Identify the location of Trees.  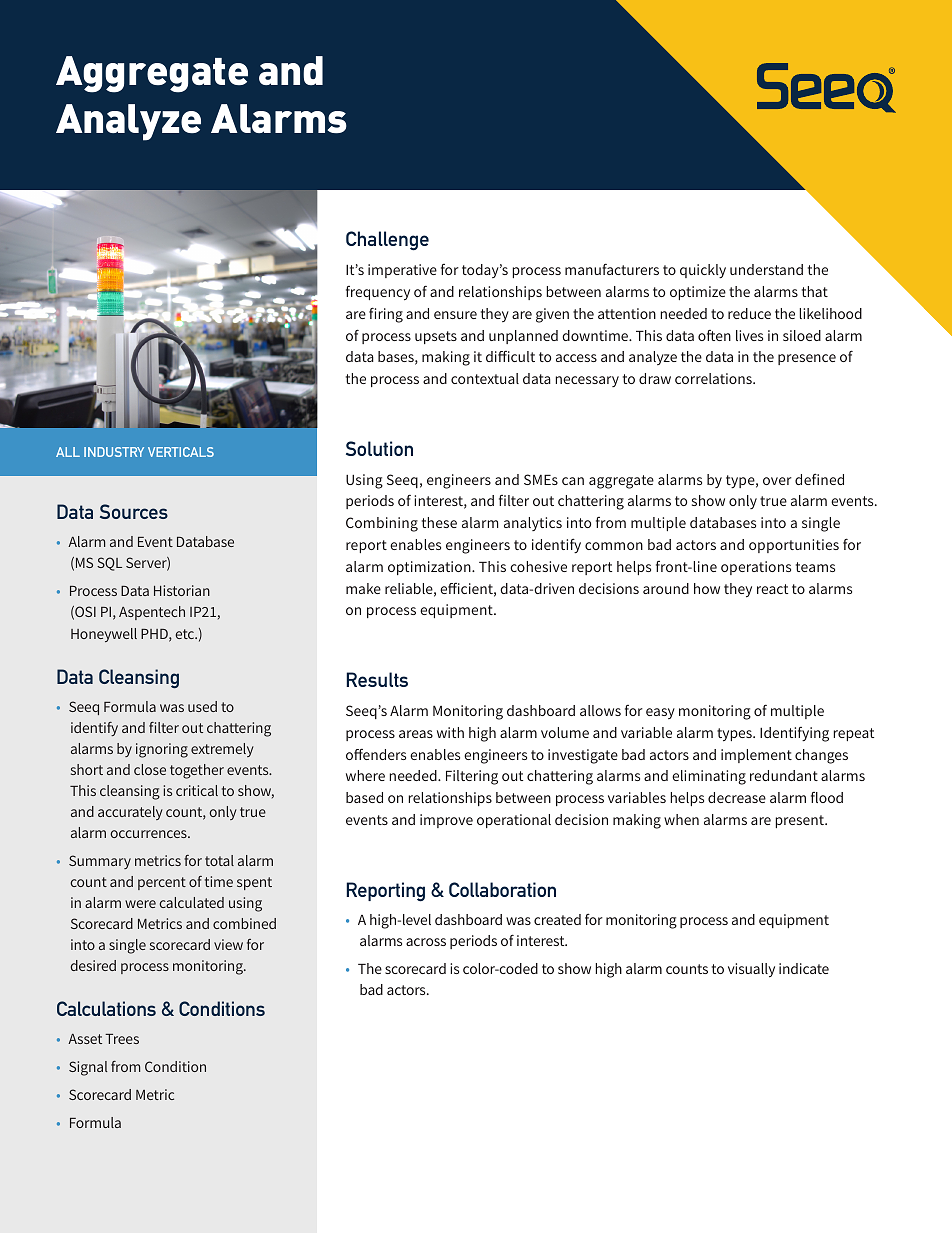
(122, 1039).
